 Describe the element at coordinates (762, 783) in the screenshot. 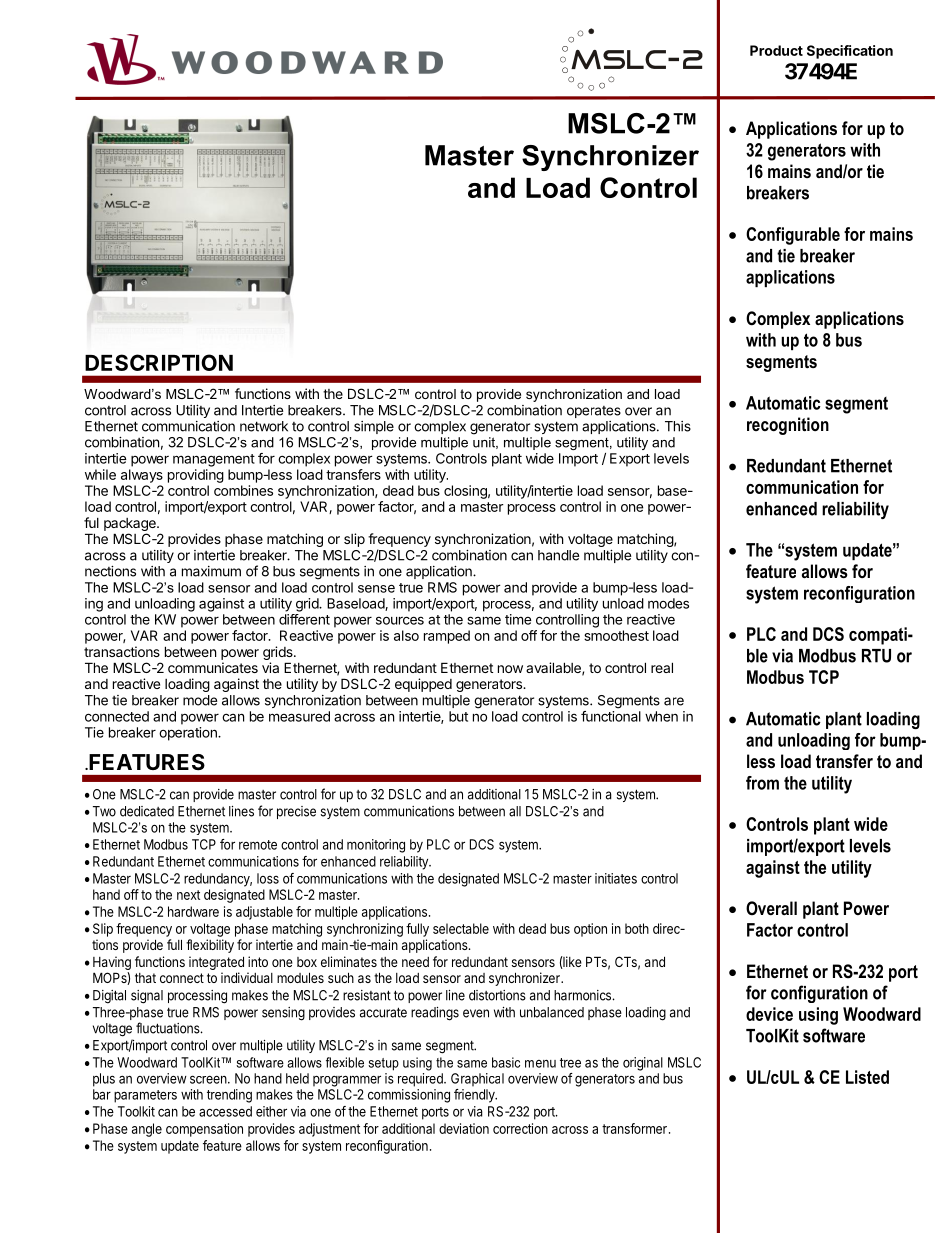

I see `from` at that location.
